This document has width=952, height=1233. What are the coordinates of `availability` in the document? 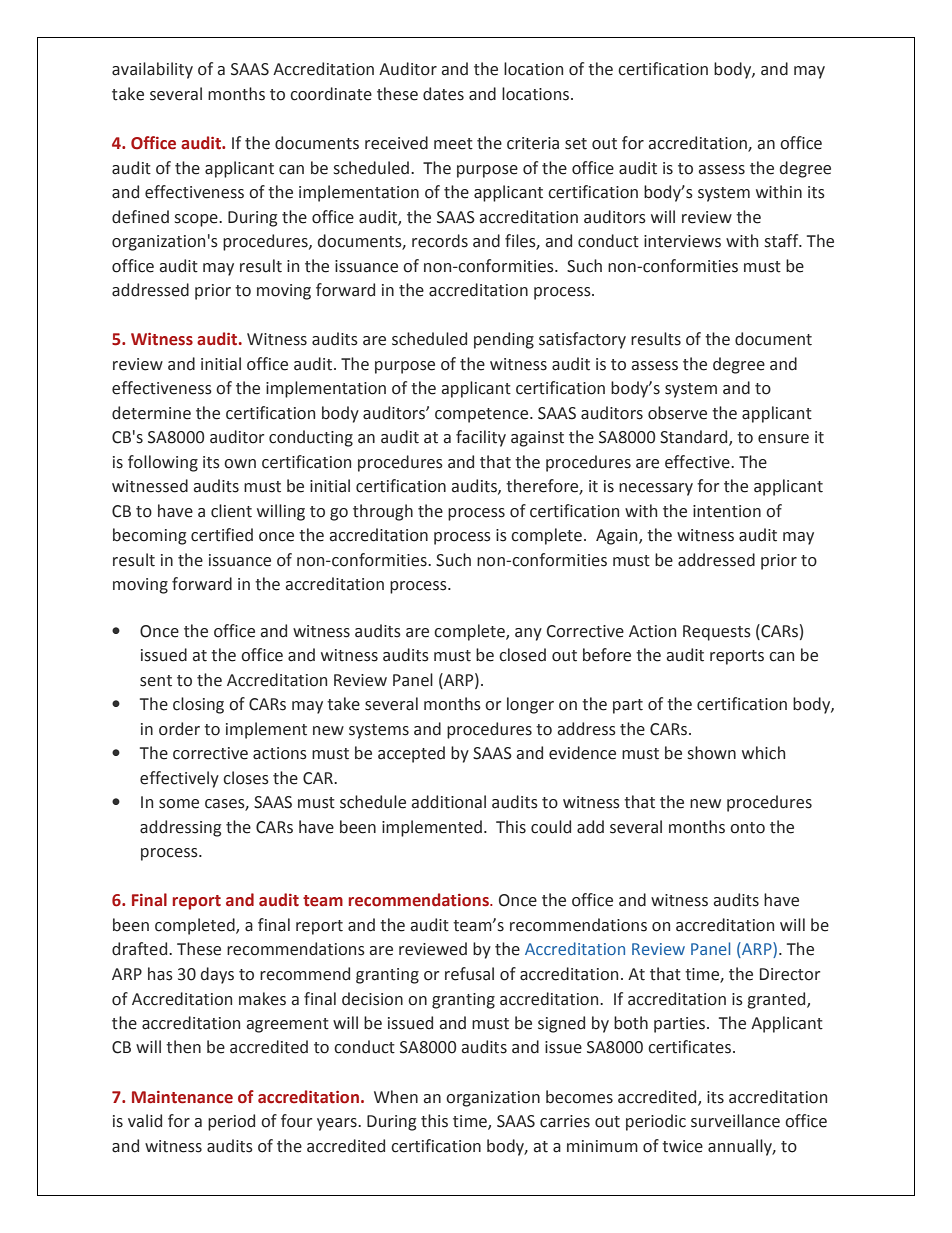 It's located at (152, 70).
